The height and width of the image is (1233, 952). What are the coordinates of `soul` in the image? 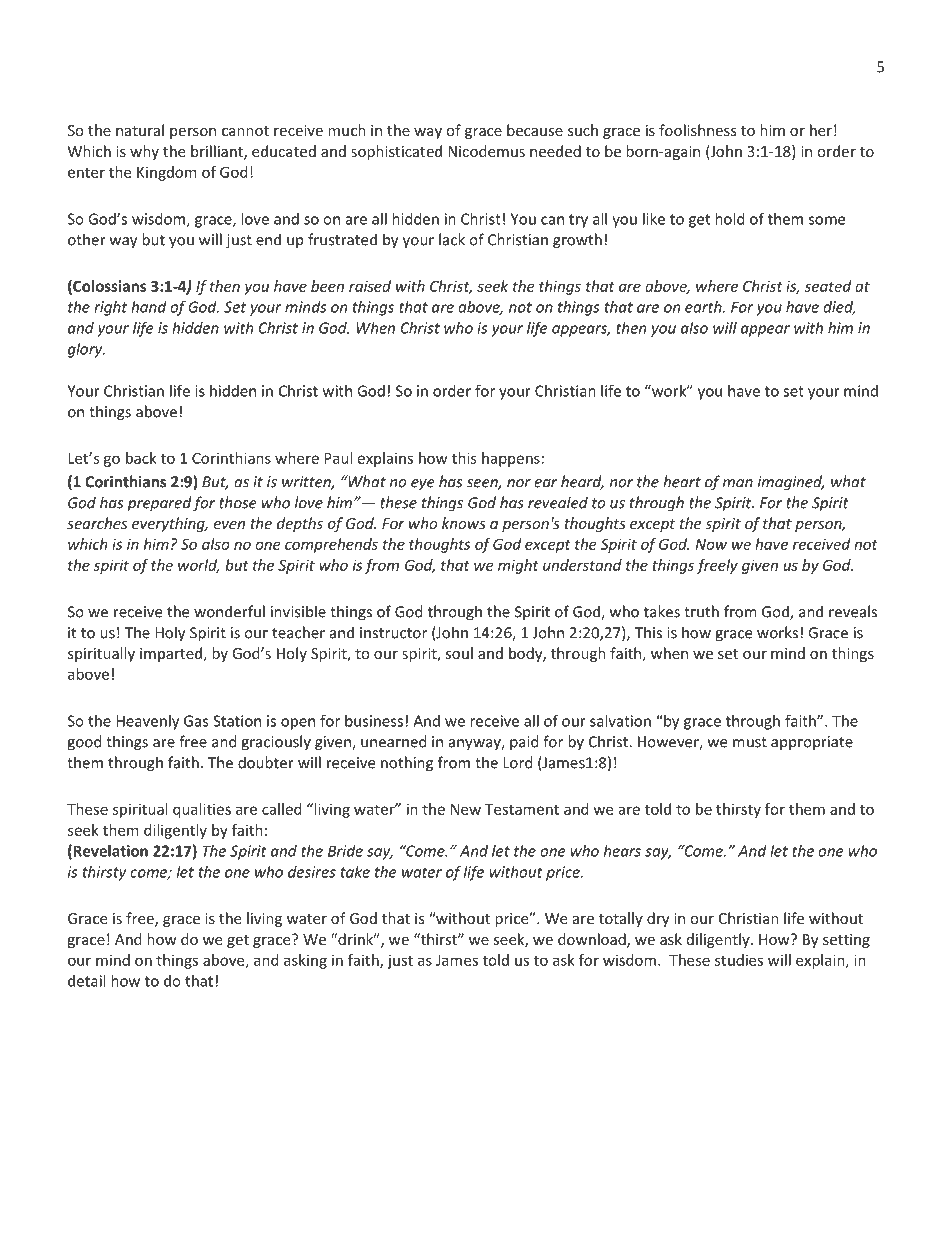 It's located at (459, 653).
